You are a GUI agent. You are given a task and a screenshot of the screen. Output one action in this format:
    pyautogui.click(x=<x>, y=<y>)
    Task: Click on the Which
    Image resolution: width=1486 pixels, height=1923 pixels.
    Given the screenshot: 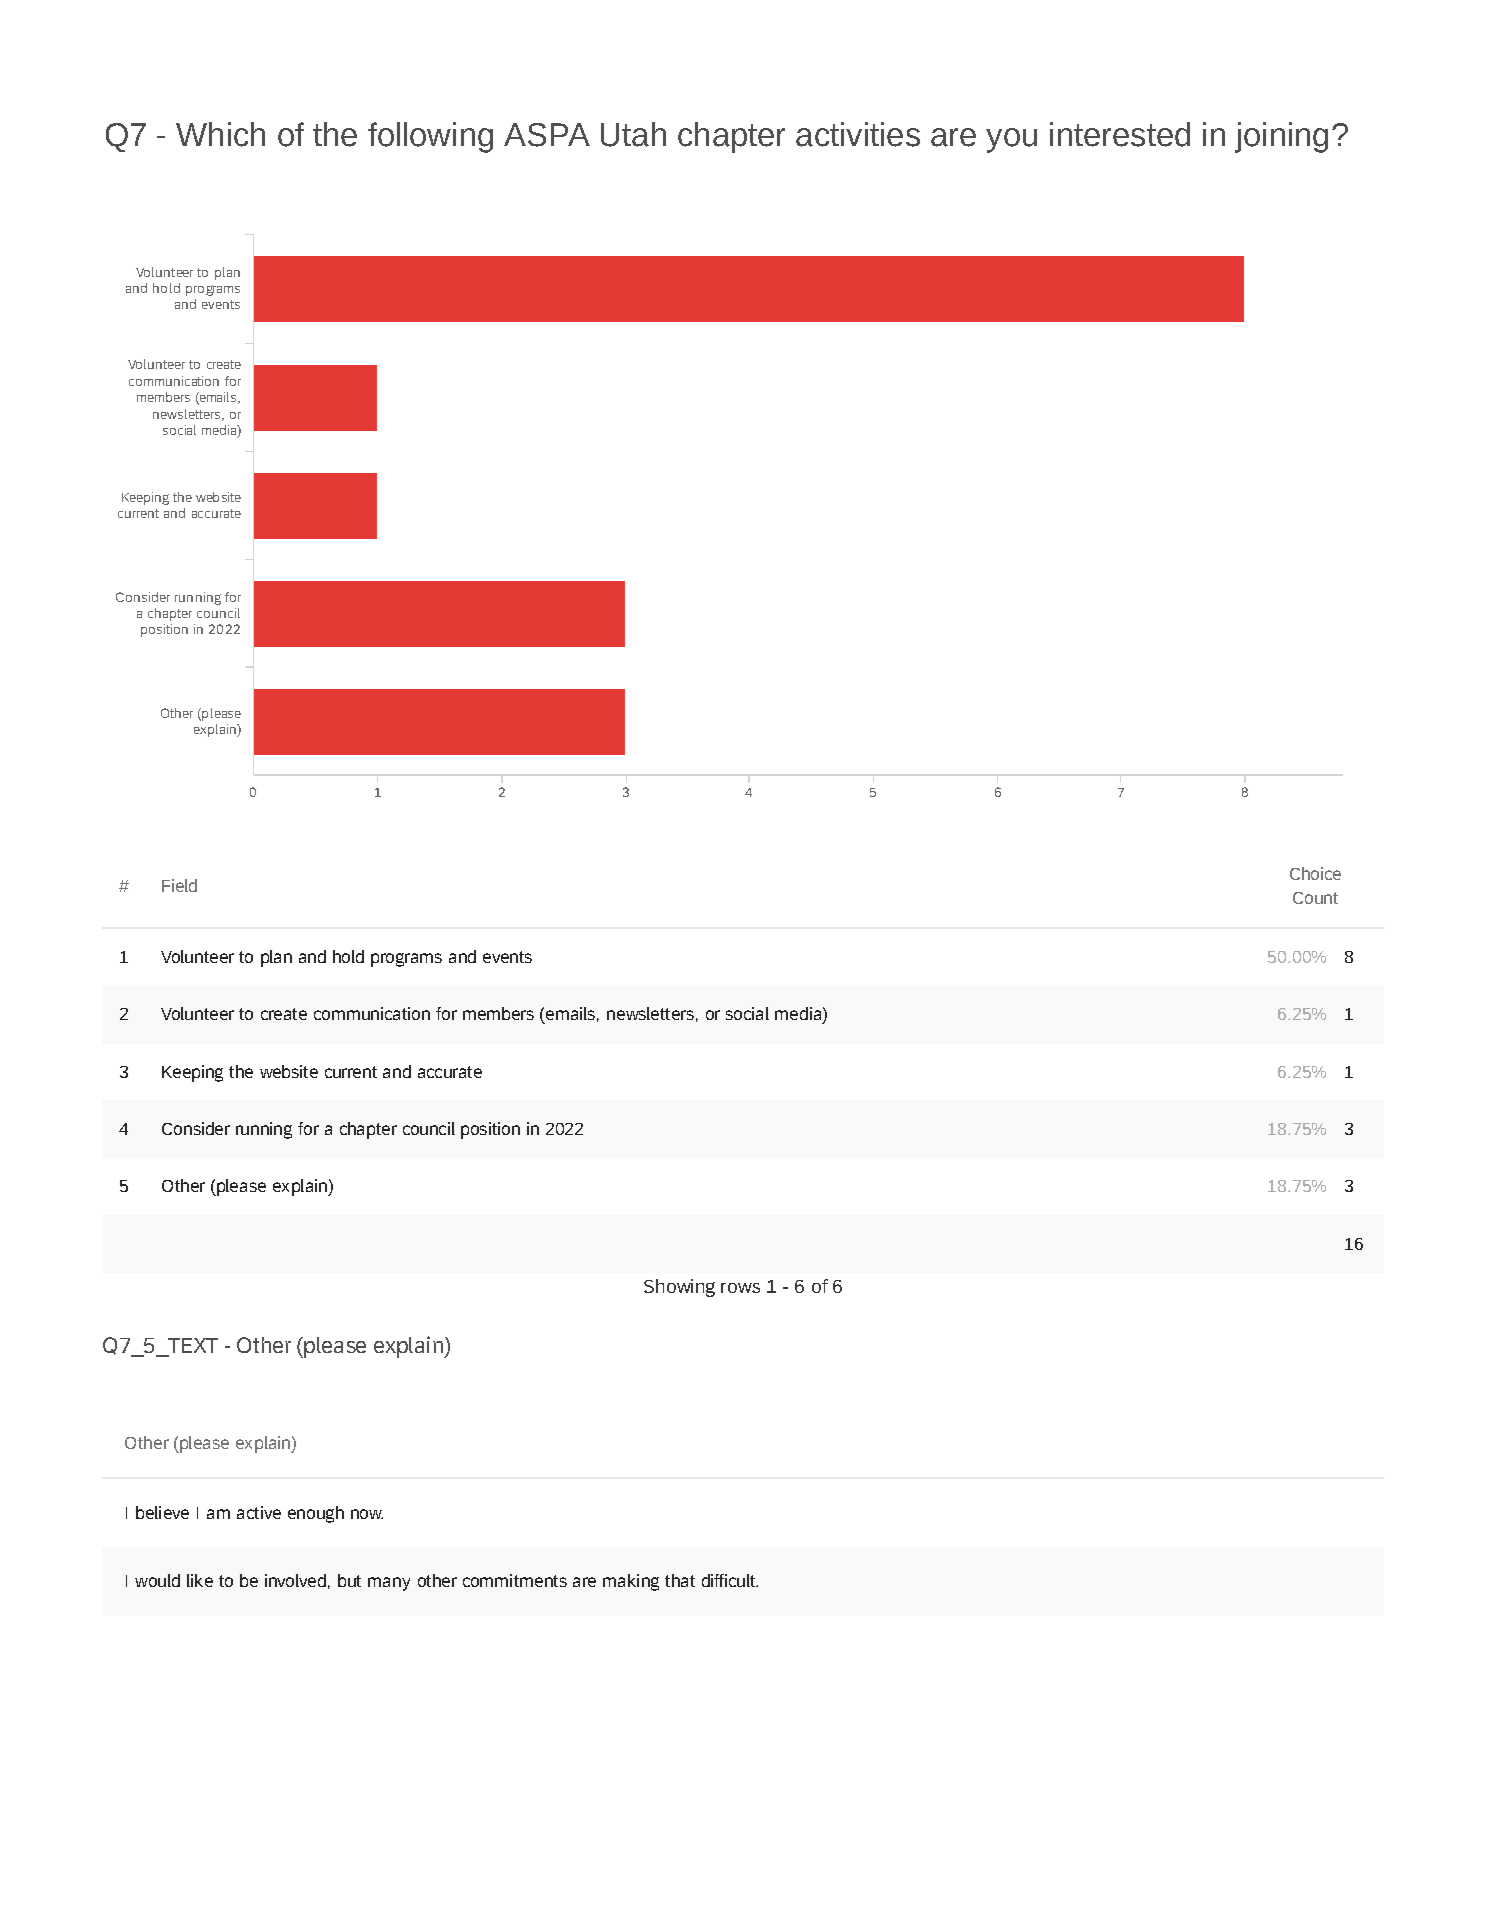 What is the action you would take?
    pyautogui.click(x=220, y=134)
